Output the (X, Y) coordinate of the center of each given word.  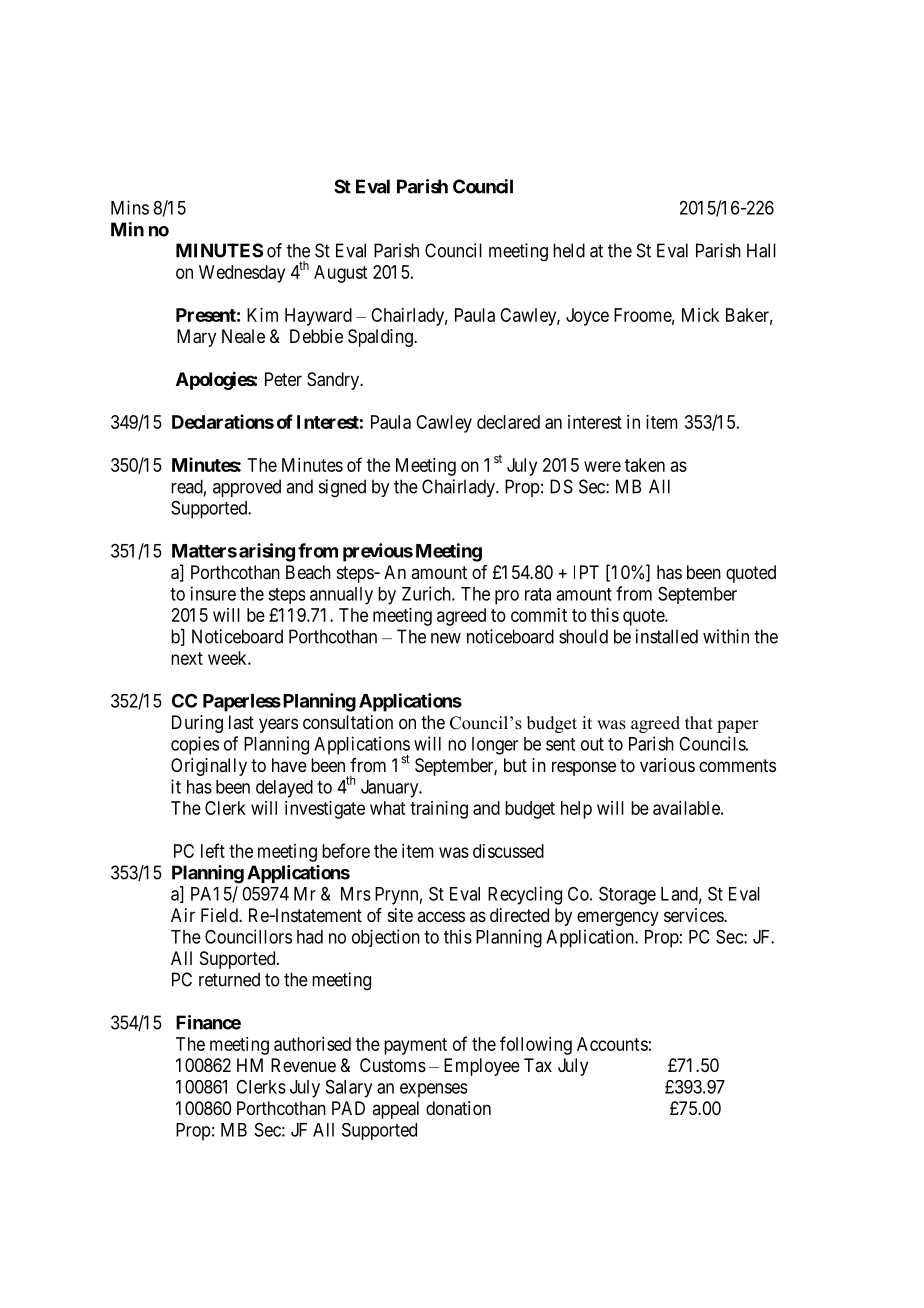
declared (508, 422)
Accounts (612, 1044)
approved (247, 488)
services (694, 915)
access (441, 916)
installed (667, 636)
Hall (761, 250)
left (213, 850)
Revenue (303, 1065)
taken (645, 465)
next (187, 658)
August (340, 274)
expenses (434, 1090)
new (446, 638)
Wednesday (242, 274)
